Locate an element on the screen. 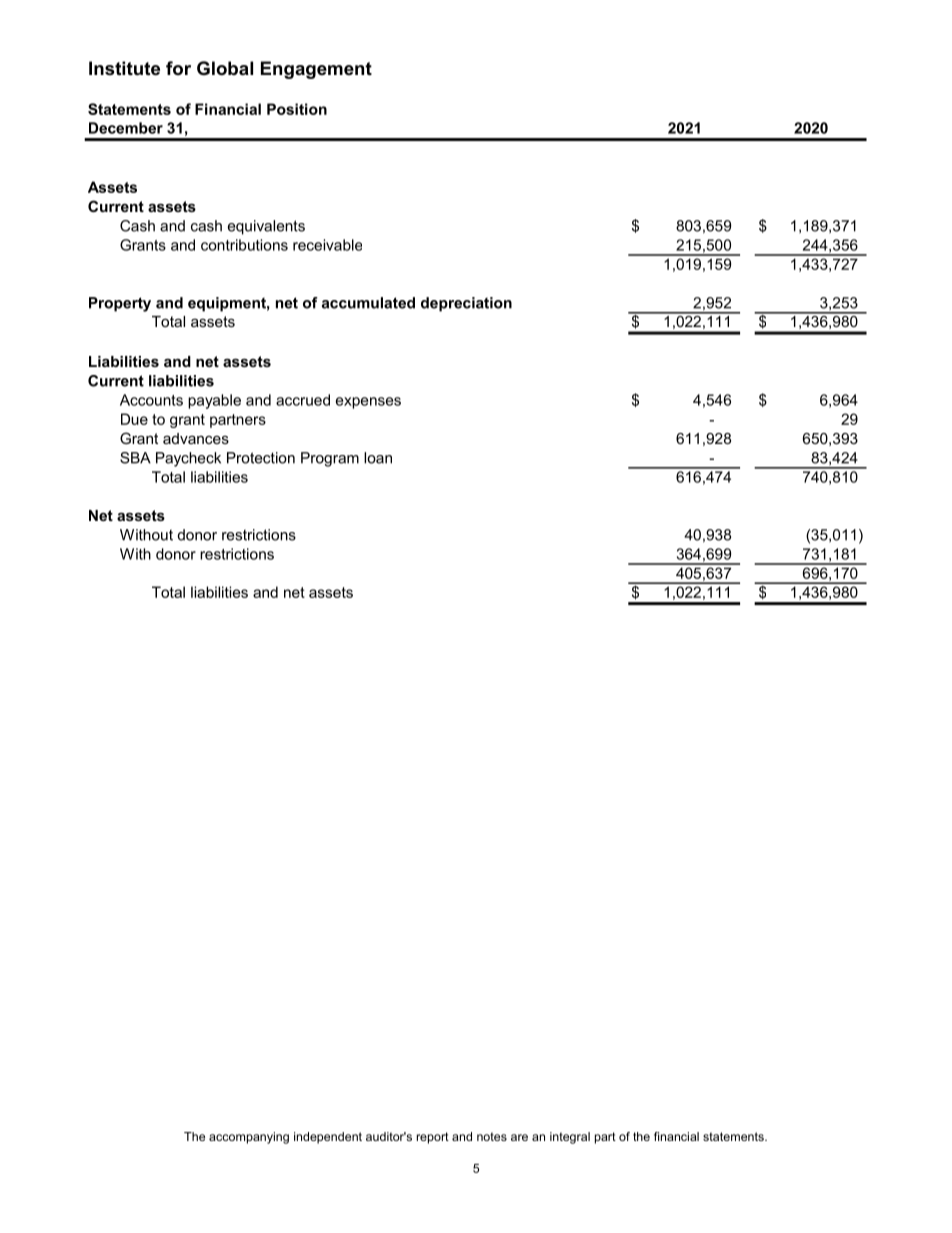 Image resolution: width=952 pixels, height=1233 pixels. Paycheck is located at coordinates (188, 459).
